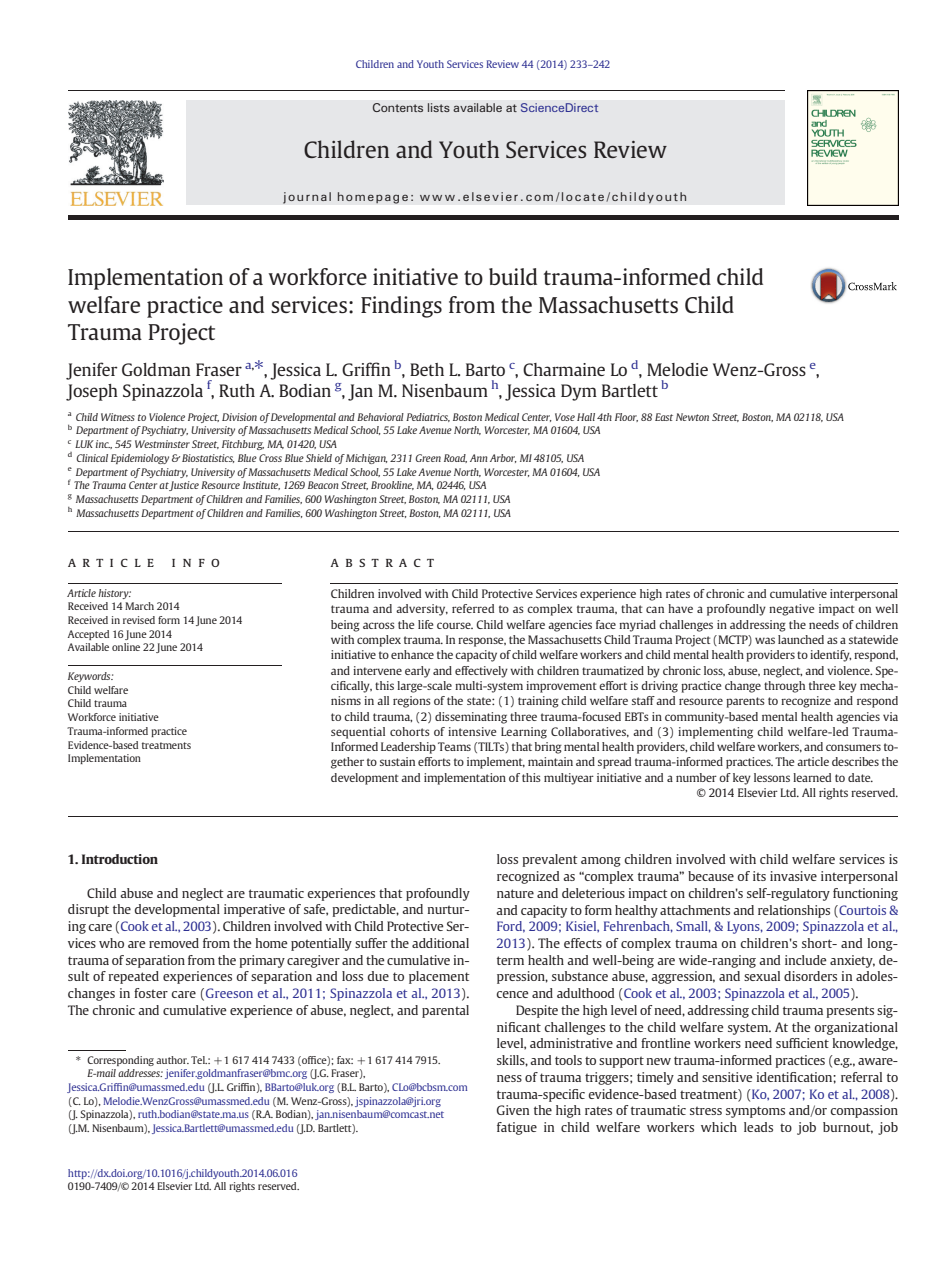 The image size is (952, 1270). I want to click on Given, so click(513, 1110).
